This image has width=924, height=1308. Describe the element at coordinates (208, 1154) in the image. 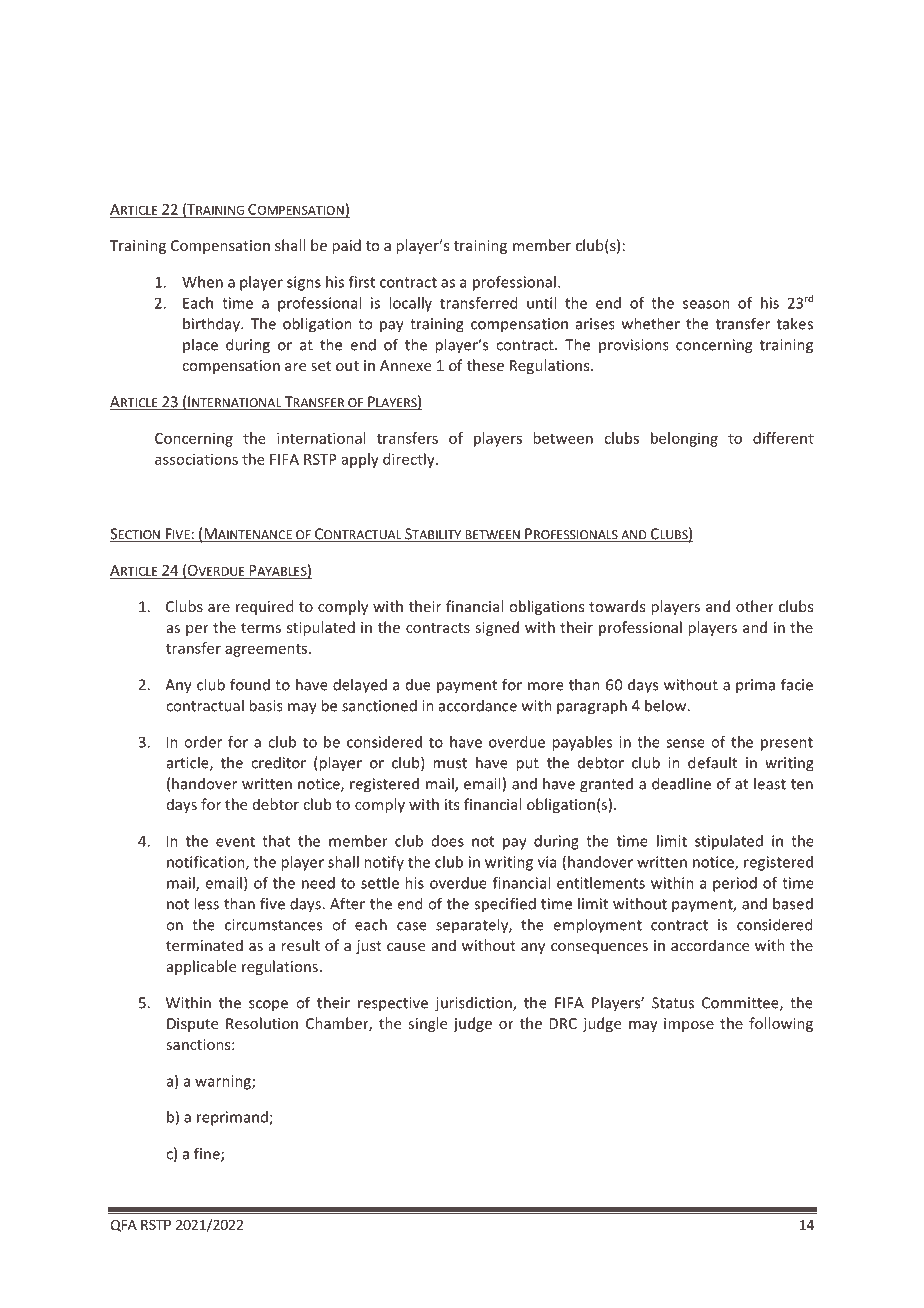

I see `fine` at that location.
